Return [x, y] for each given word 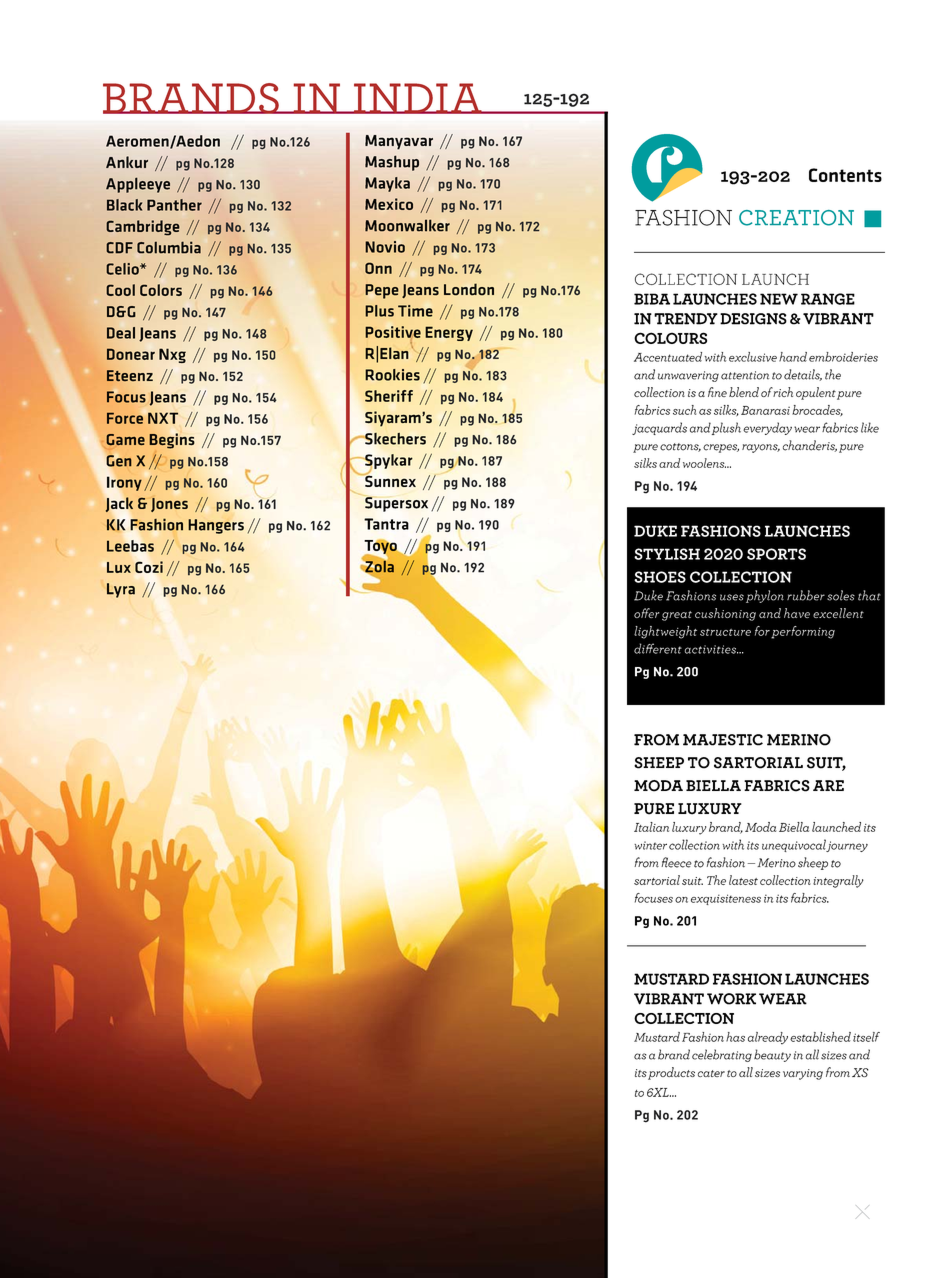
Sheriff [389, 396]
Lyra [121, 590]
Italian [651, 827]
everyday [767, 428]
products [671, 1073]
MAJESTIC [723, 740]
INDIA [418, 98]
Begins [171, 441]
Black [124, 205]
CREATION [796, 218]
